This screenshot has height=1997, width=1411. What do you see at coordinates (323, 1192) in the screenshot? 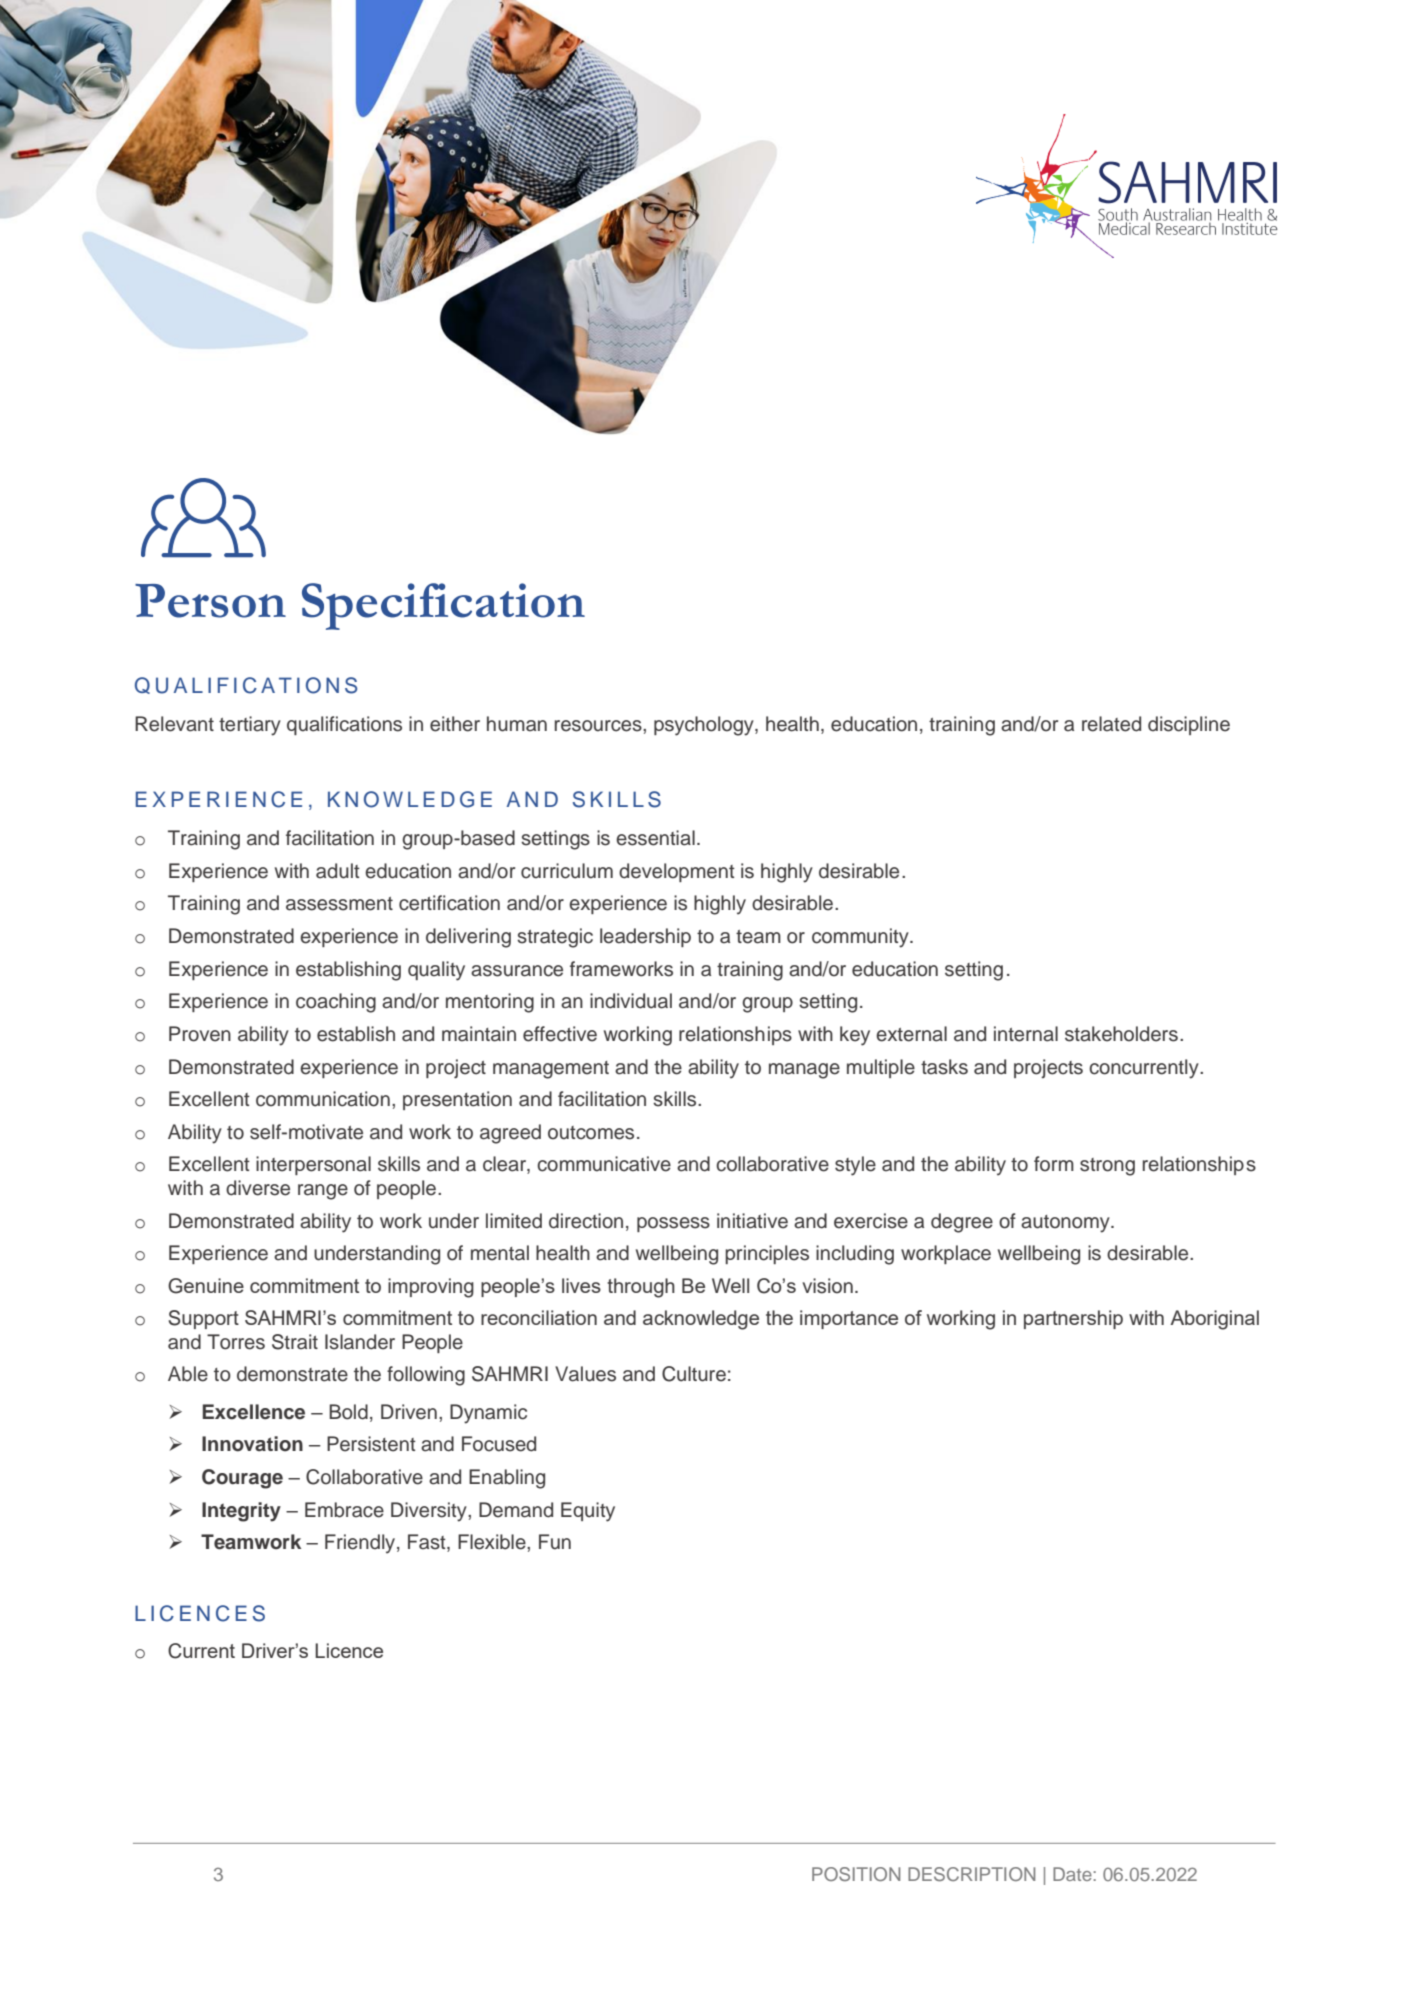
I see `range` at bounding box center [323, 1192].
